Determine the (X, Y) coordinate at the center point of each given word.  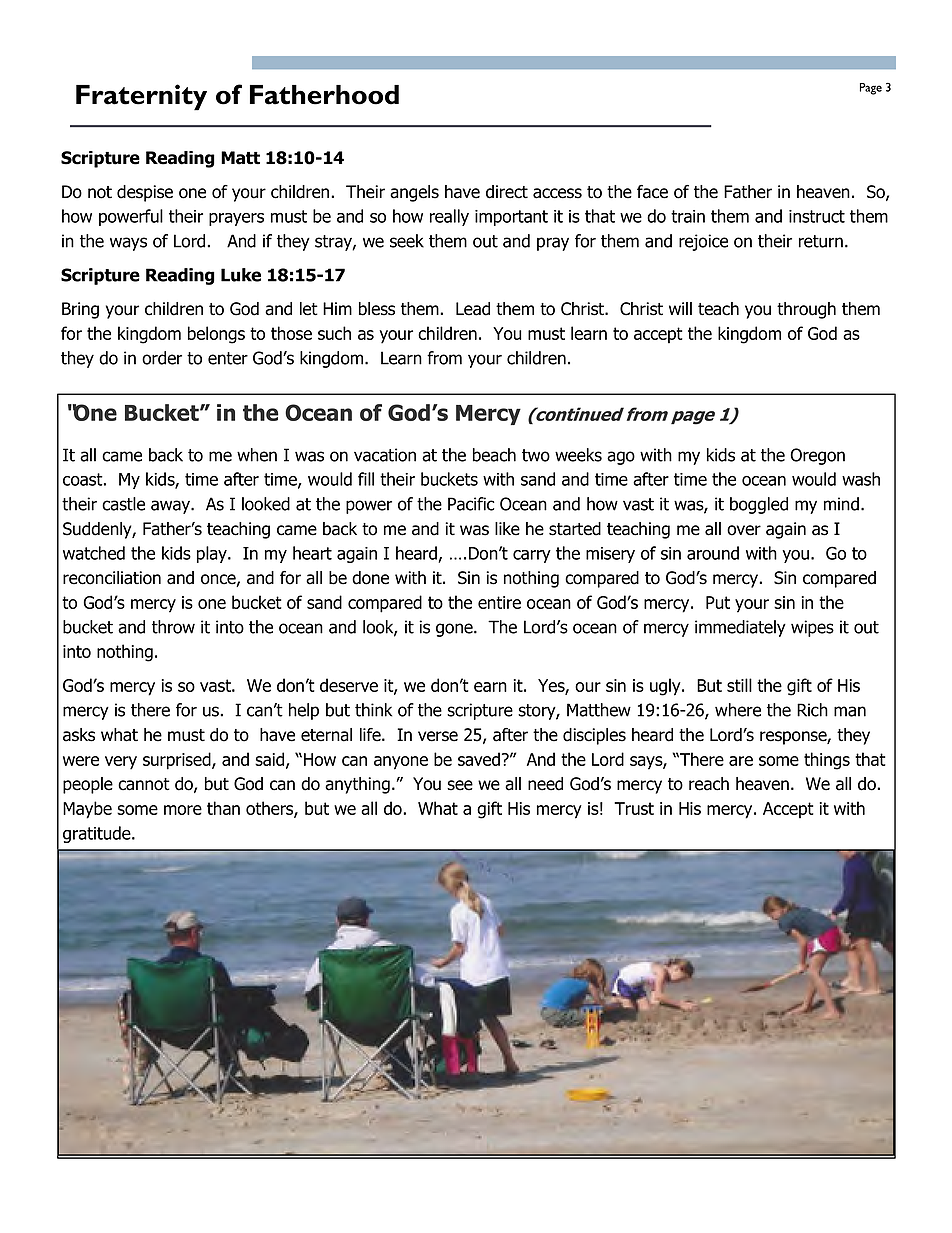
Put (718, 602)
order (162, 358)
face (652, 192)
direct (507, 192)
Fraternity (141, 97)
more (183, 810)
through (806, 310)
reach (709, 784)
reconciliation (112, 578)
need (545, 784)
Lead (473, 309)
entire (499, 602)
